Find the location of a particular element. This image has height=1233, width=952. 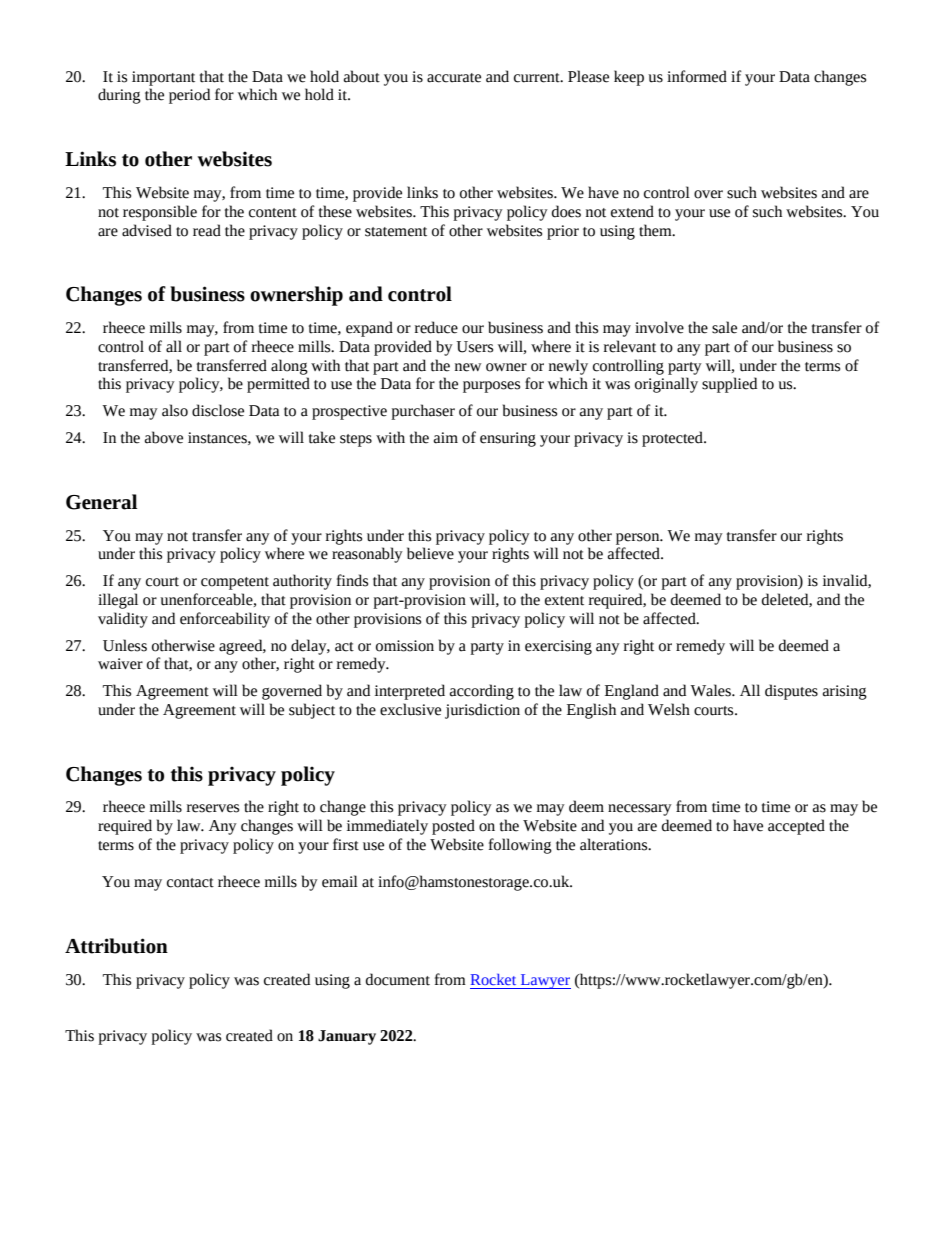

keep is located at coordinates (629, 78).
